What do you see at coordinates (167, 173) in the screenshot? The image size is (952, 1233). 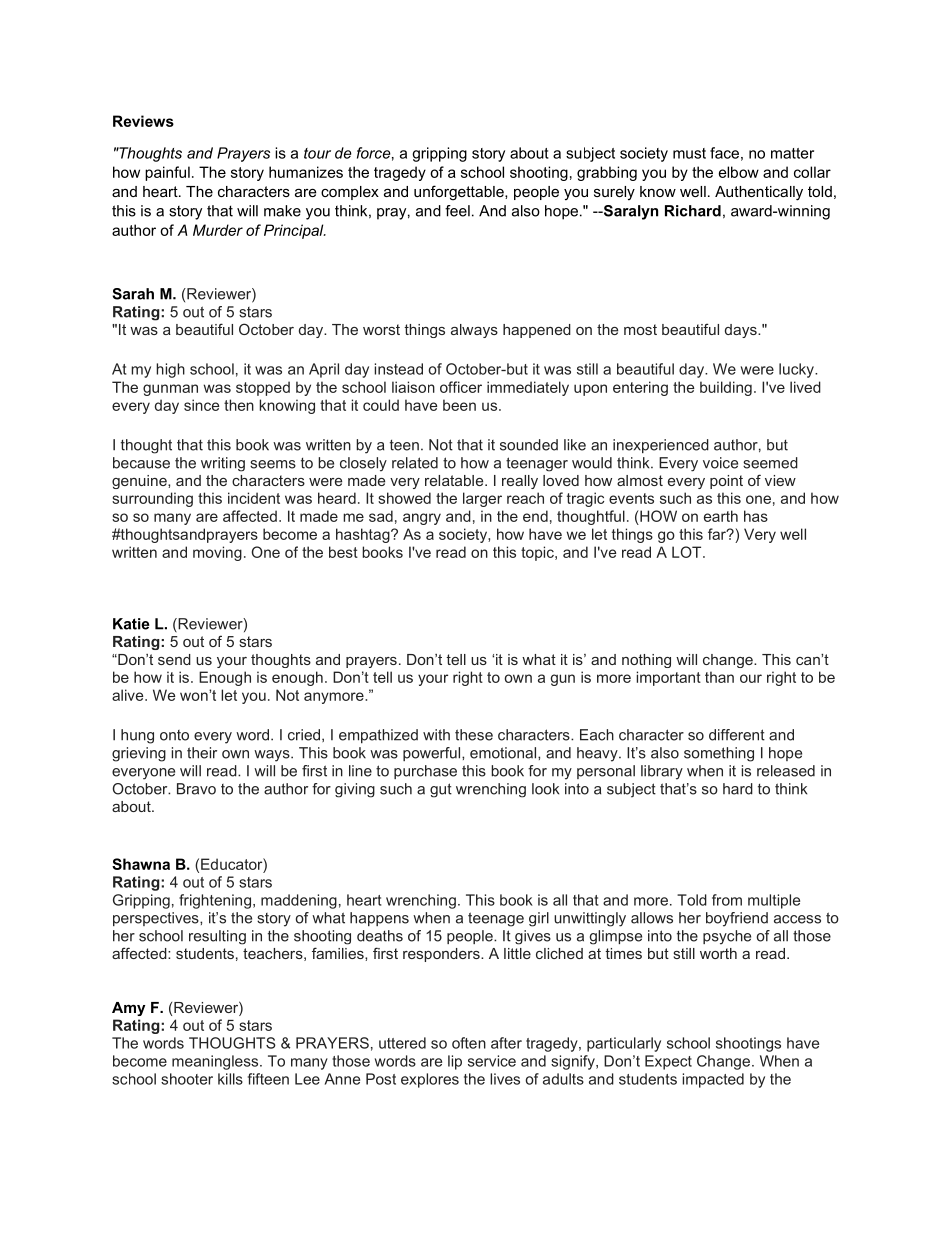 I see `painful` at bounding box center [167, 173].
